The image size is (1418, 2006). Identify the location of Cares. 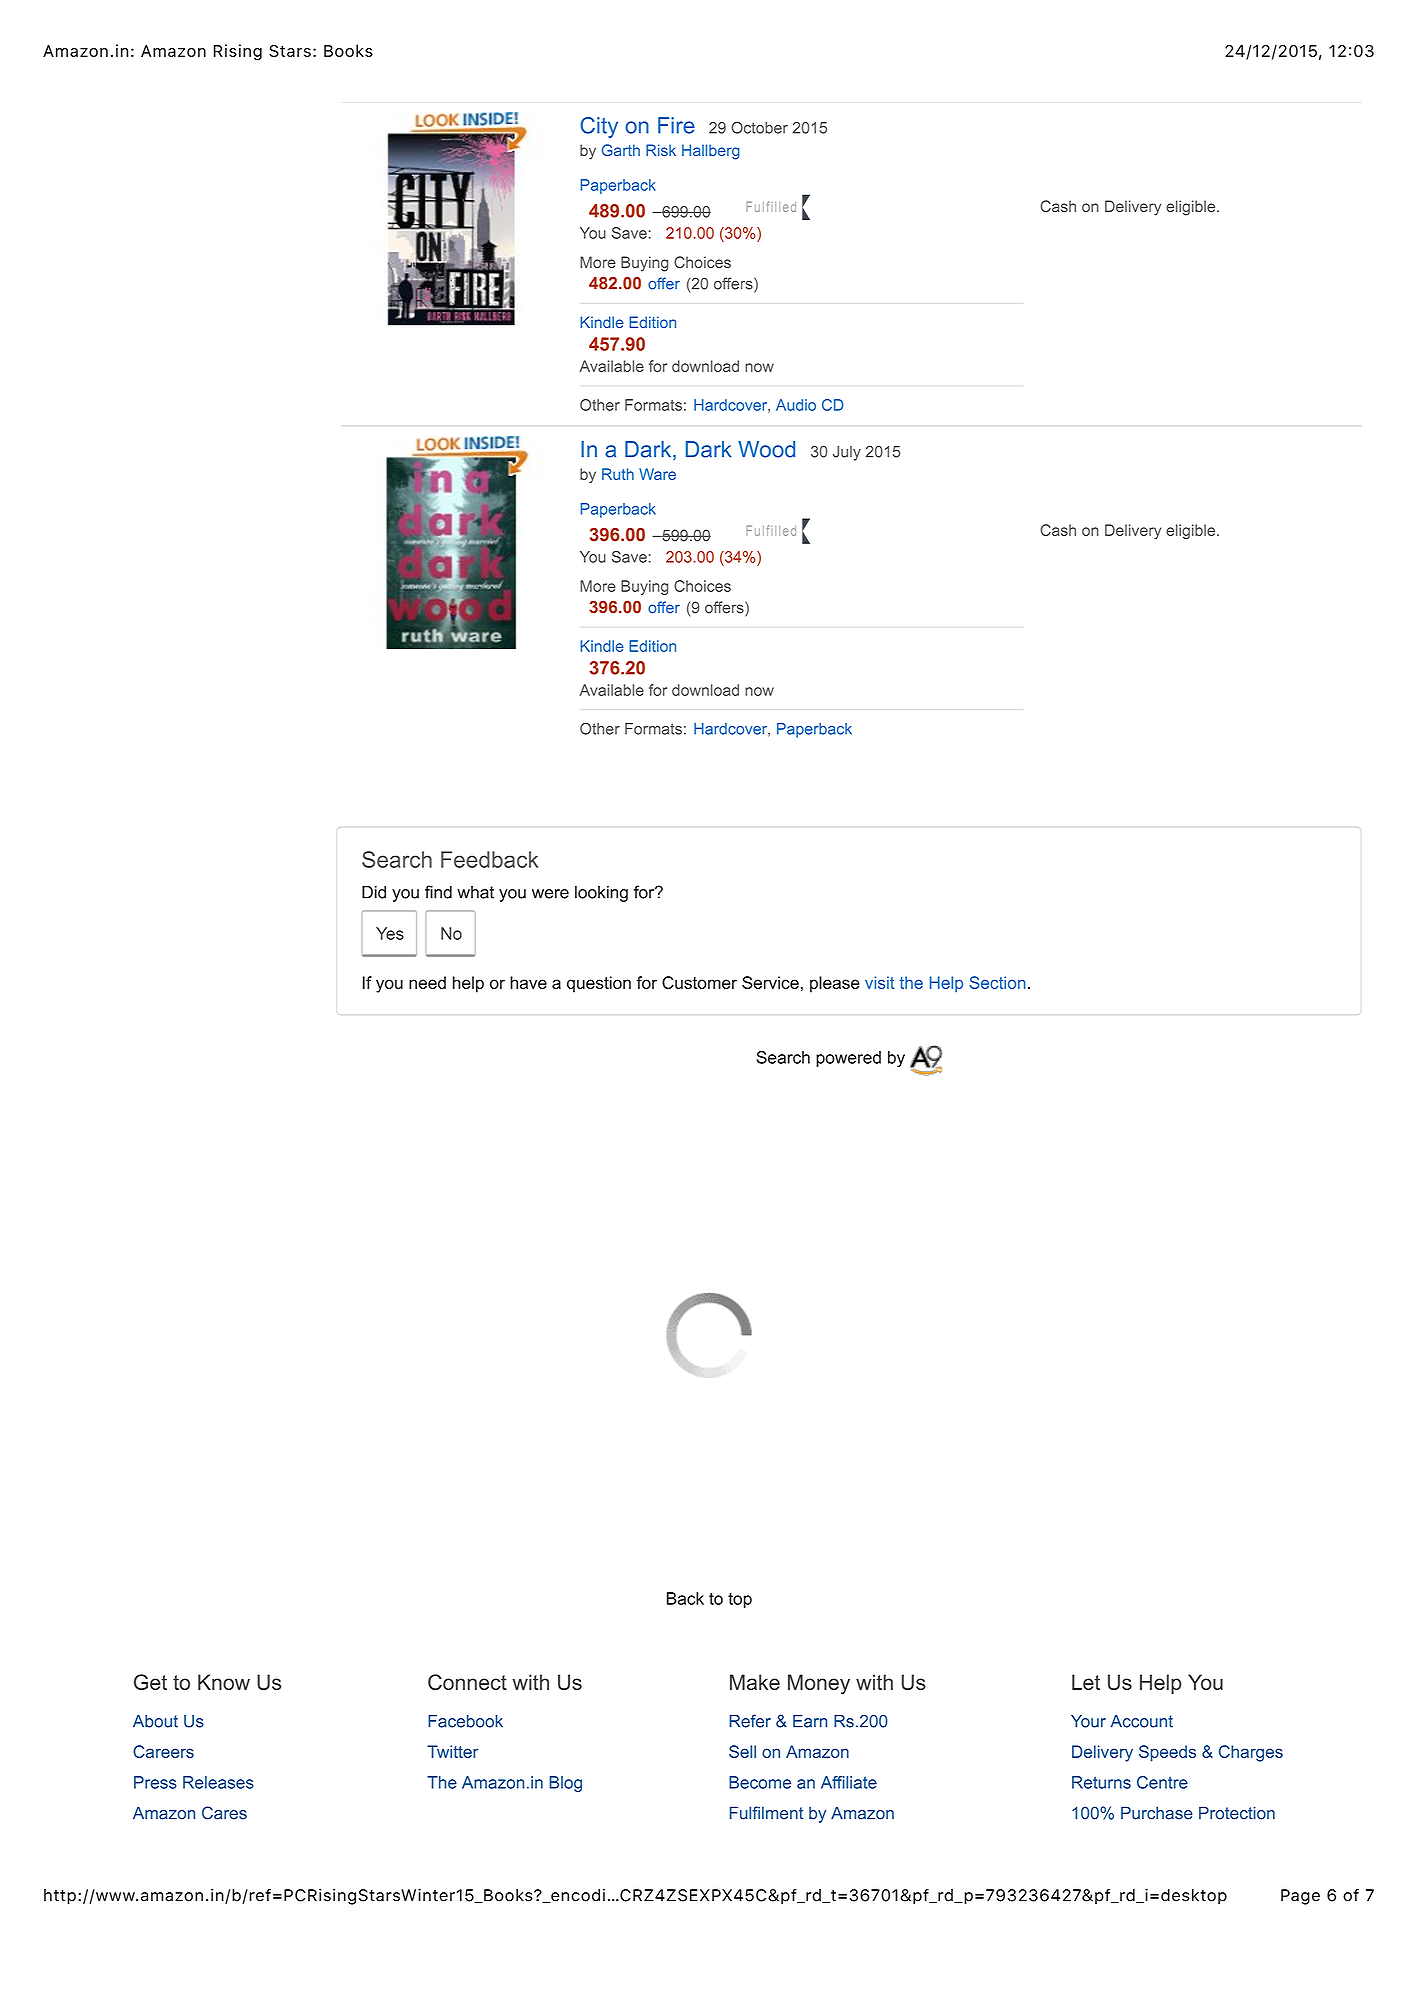
(224, 1813).
